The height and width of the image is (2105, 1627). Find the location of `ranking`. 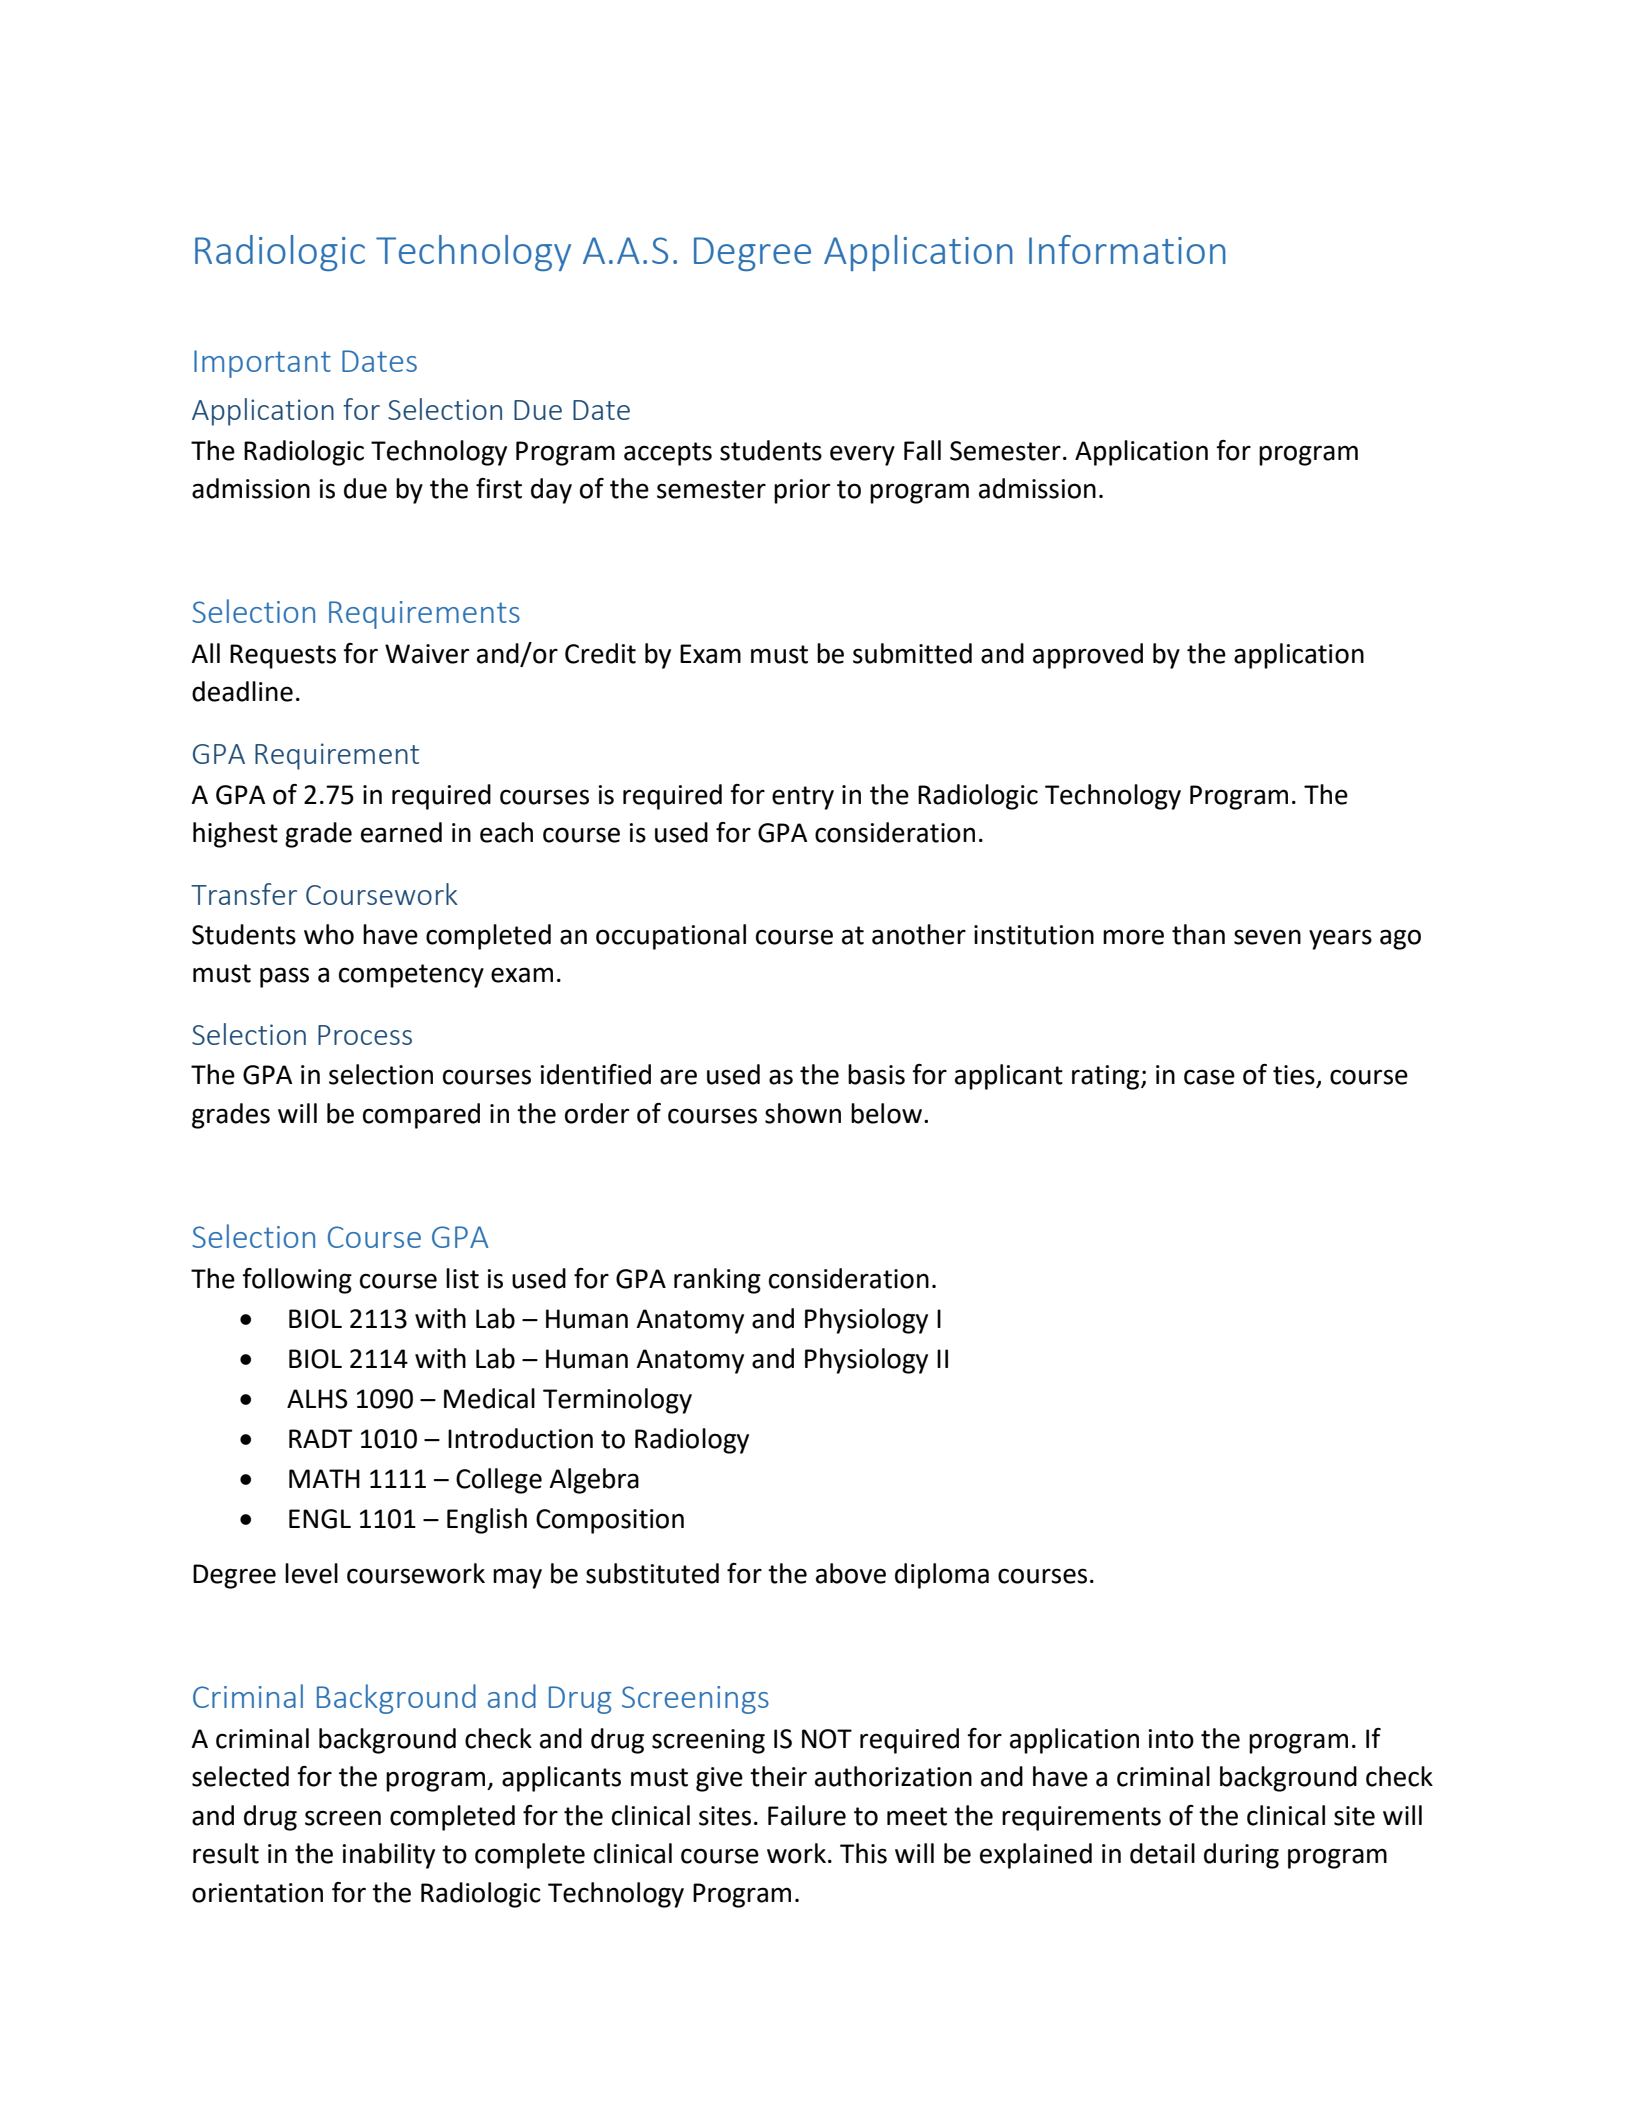

ranking is located at coordinates (717, 1281).
